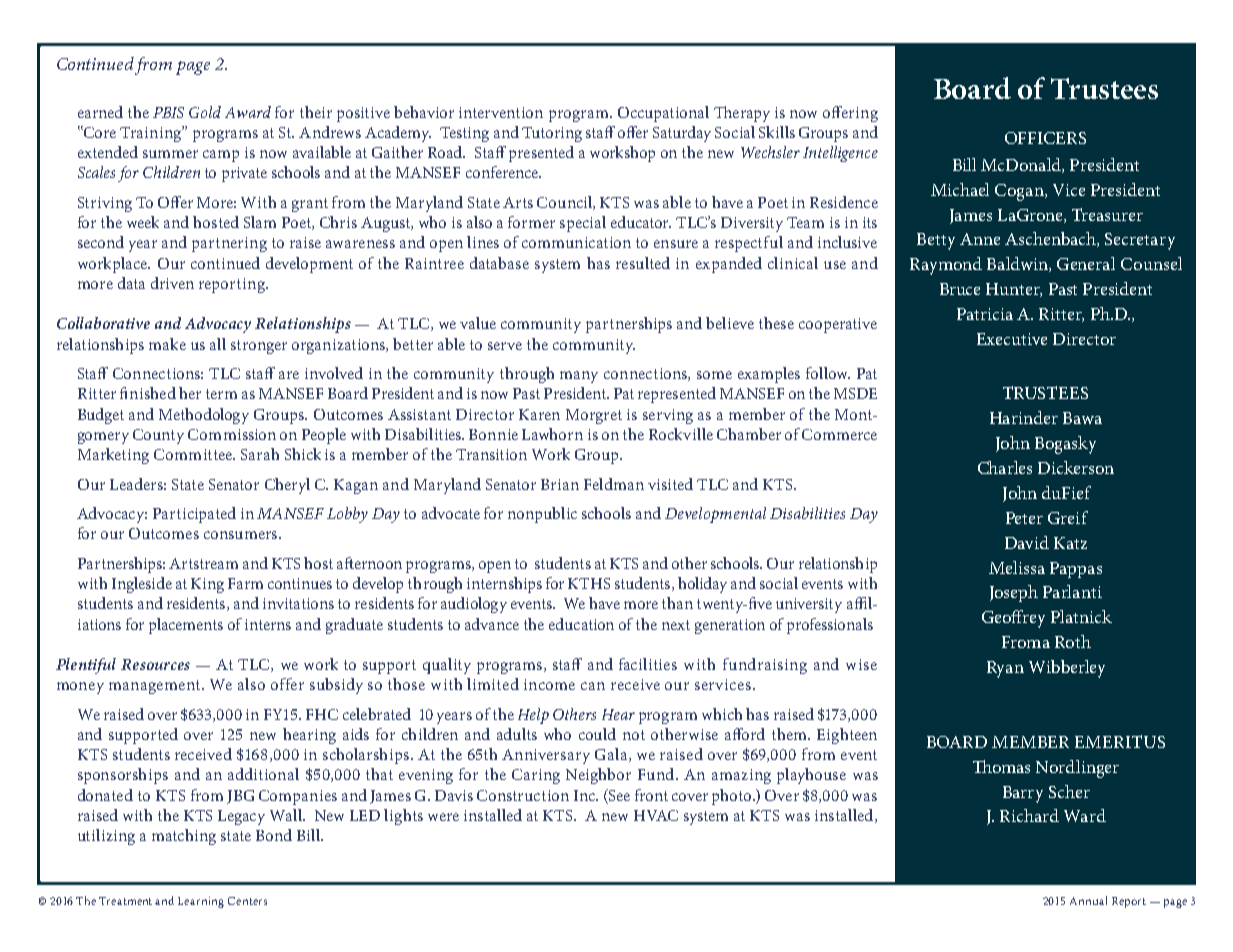 The height and width of the screenshot is (952, 1233). I want to click on many, so click(579, 377).
